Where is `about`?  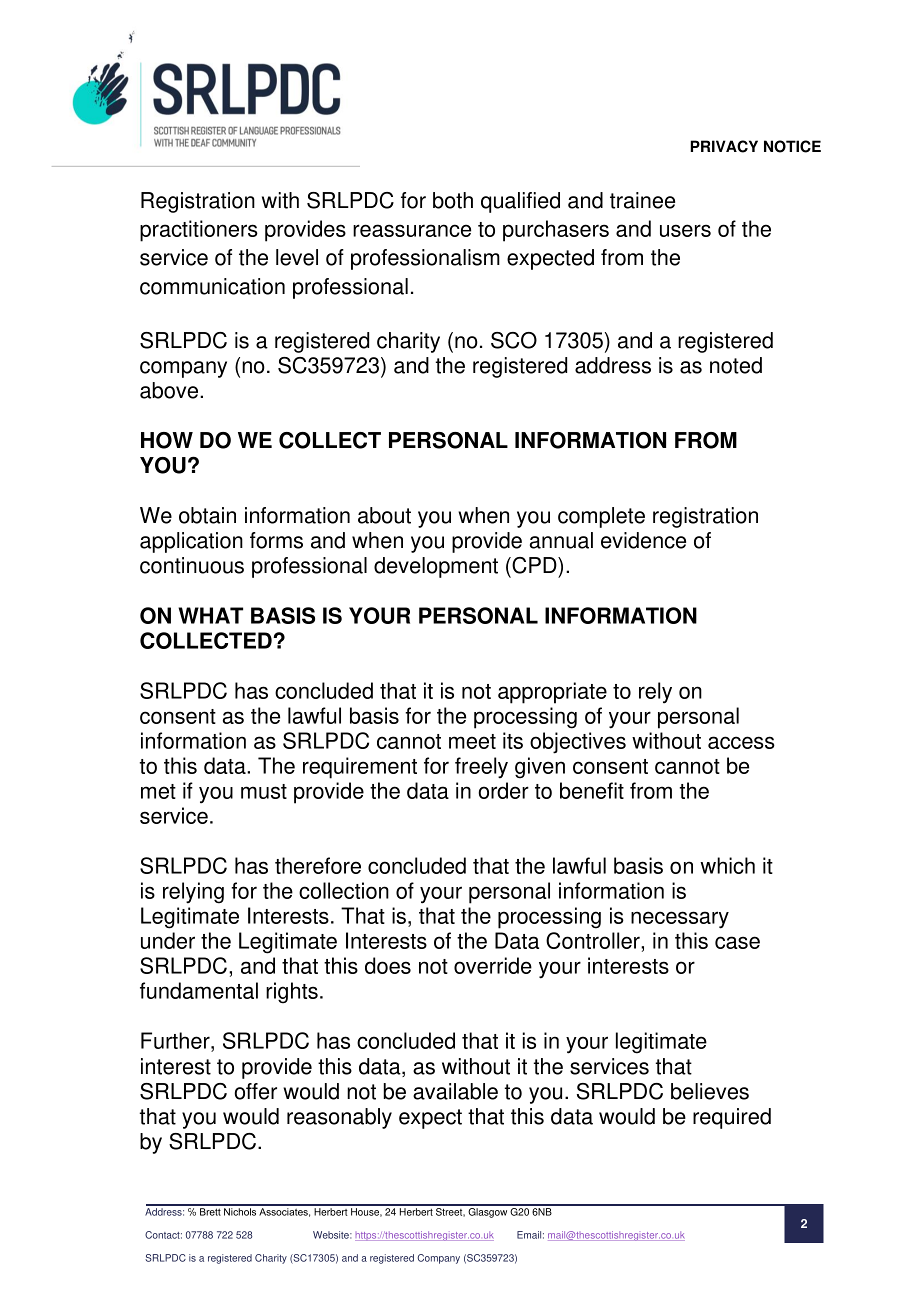 about is located at coordinates (384, 515).
